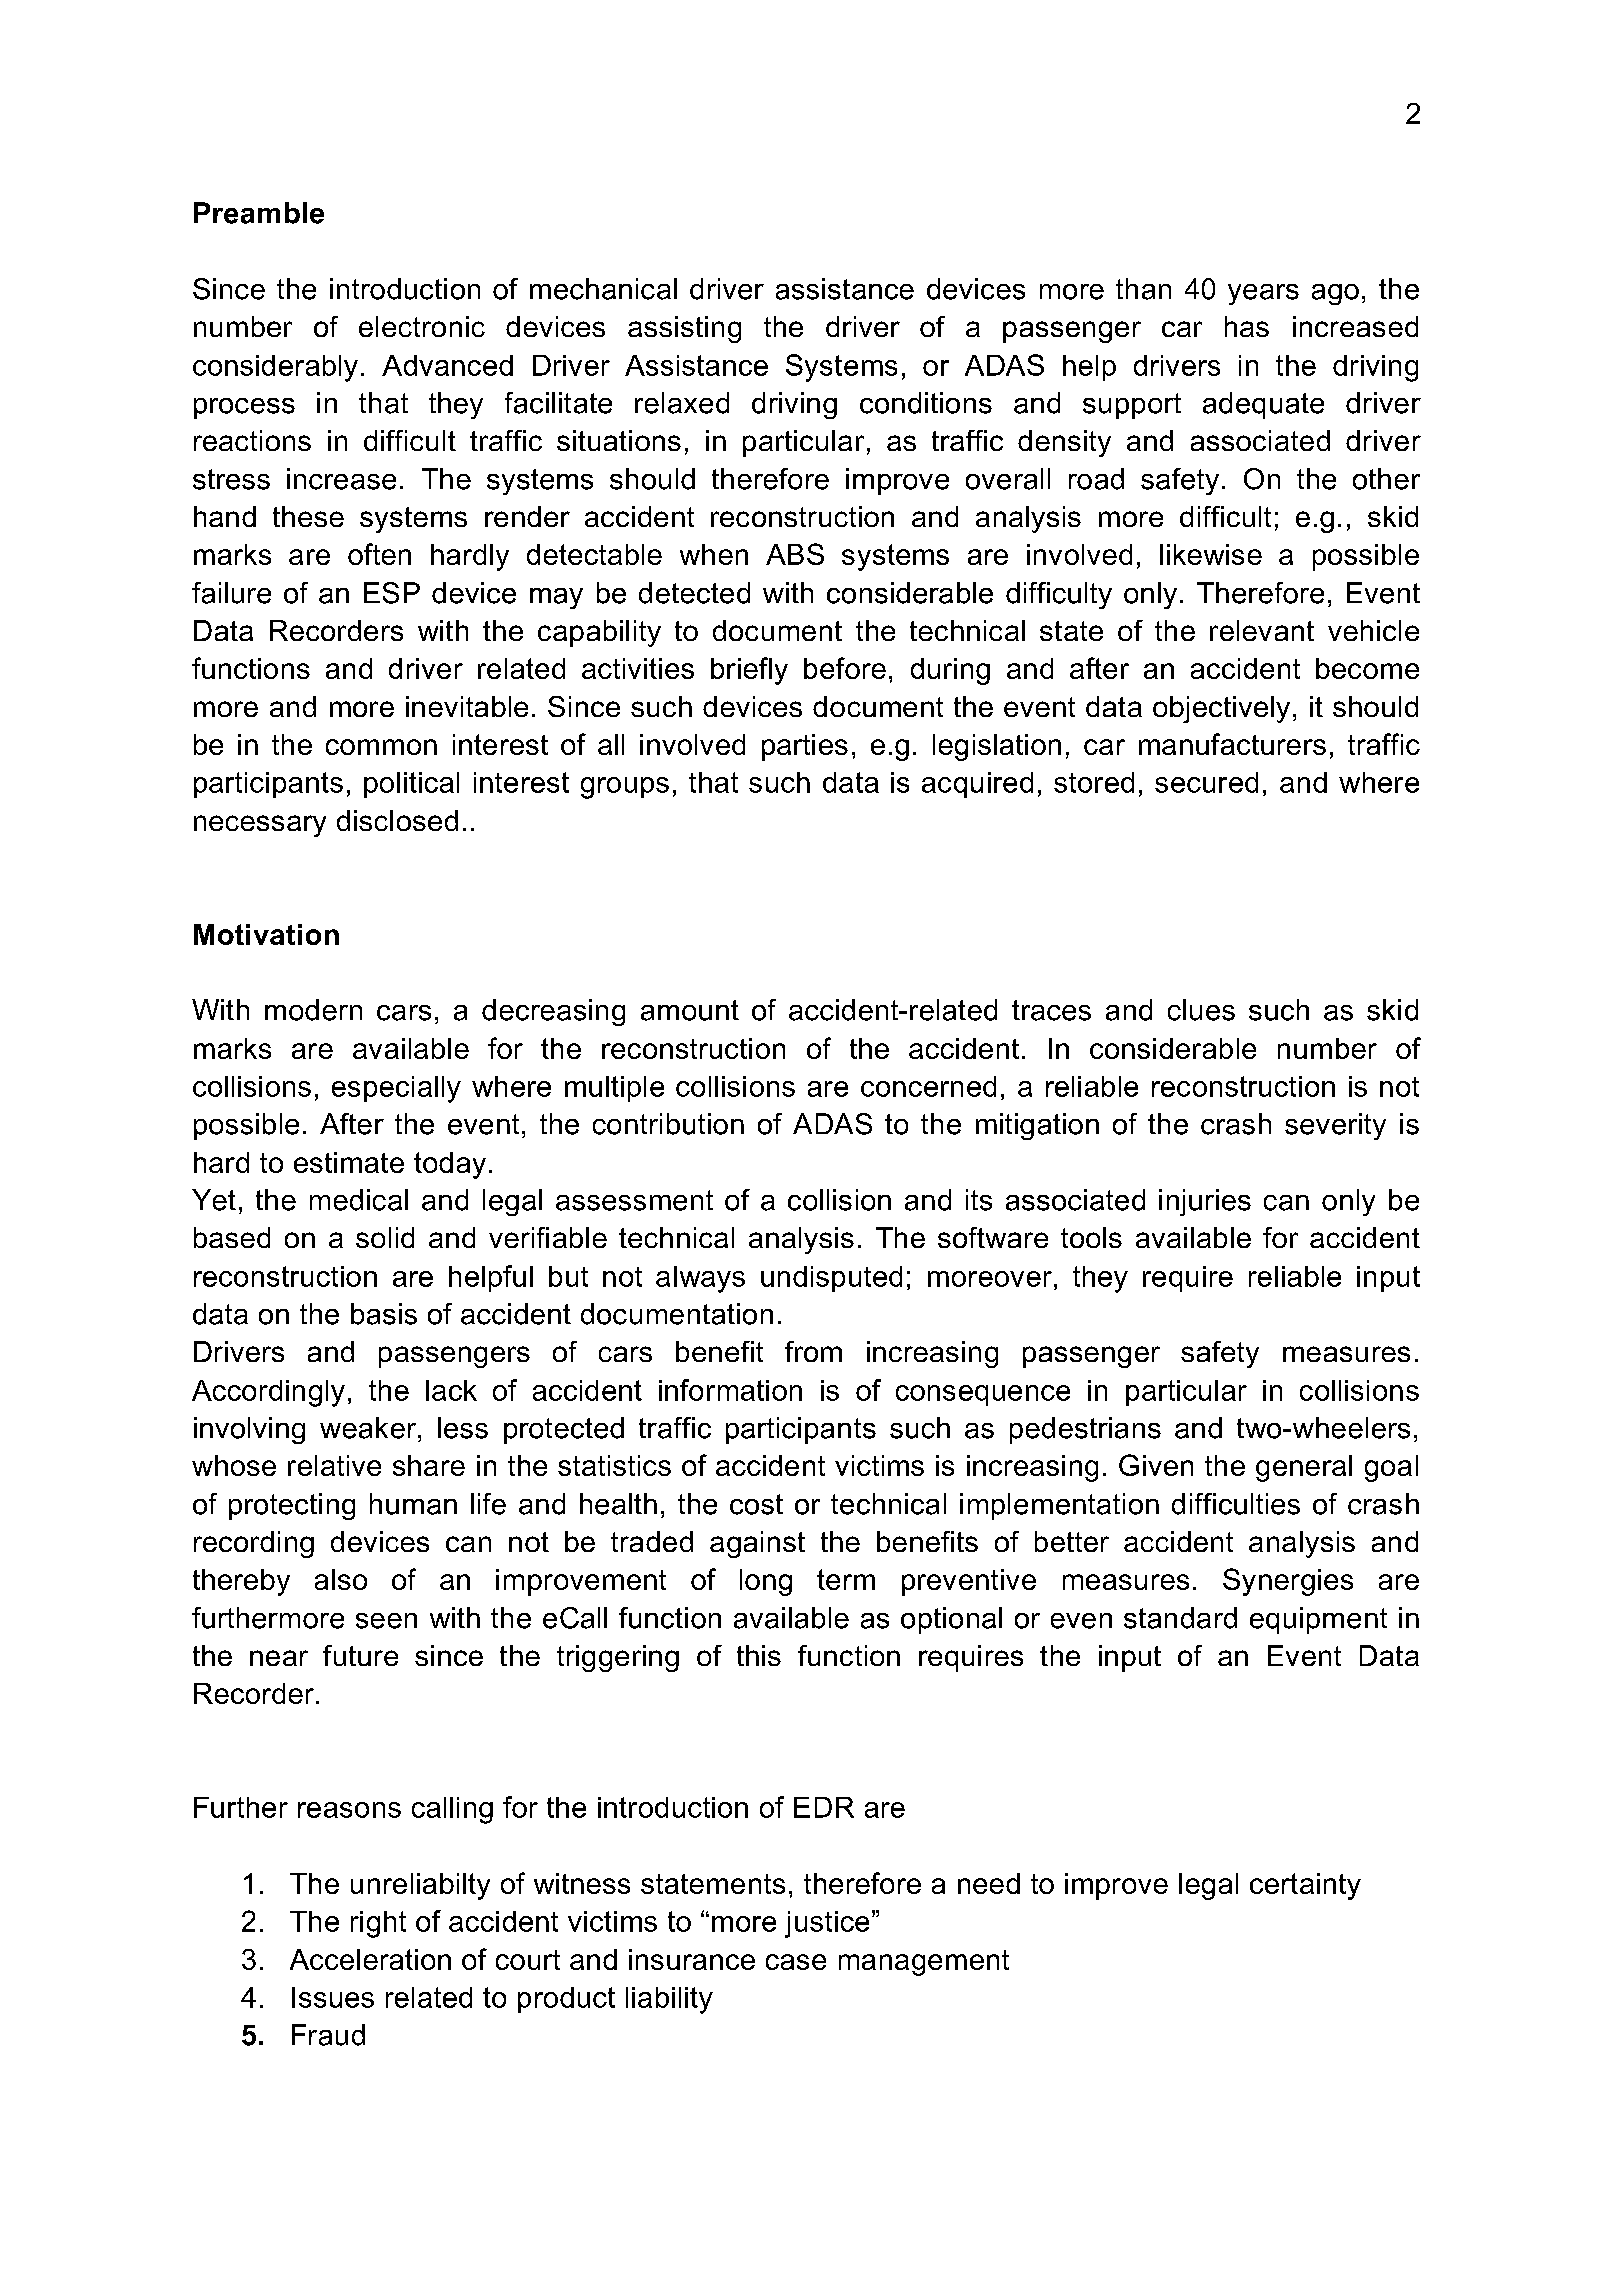  Describe the element at coordinates (1263, 294) in the page. I see `years` at that location.
